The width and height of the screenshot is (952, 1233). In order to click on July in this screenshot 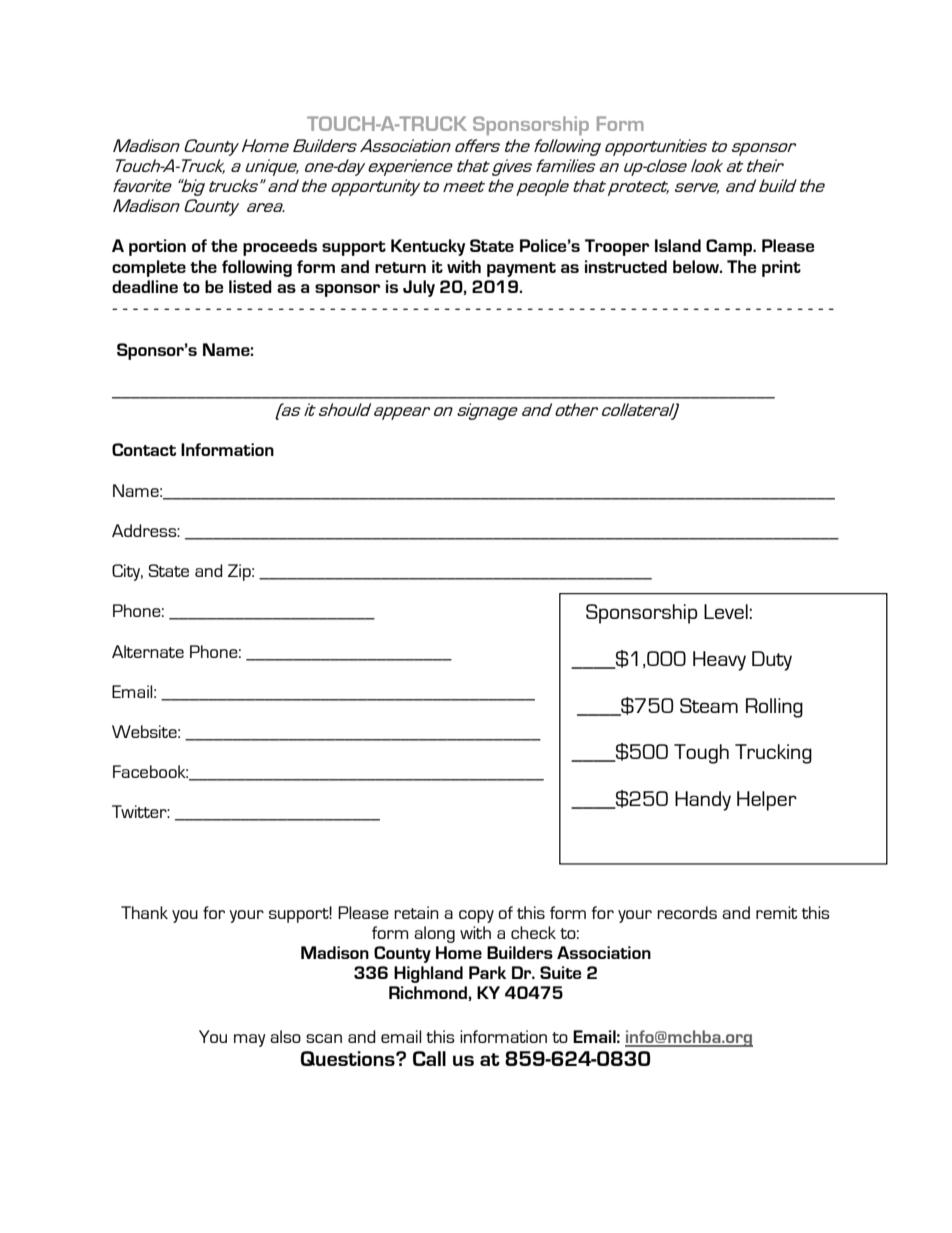, I will do `click(419, 288)`.
